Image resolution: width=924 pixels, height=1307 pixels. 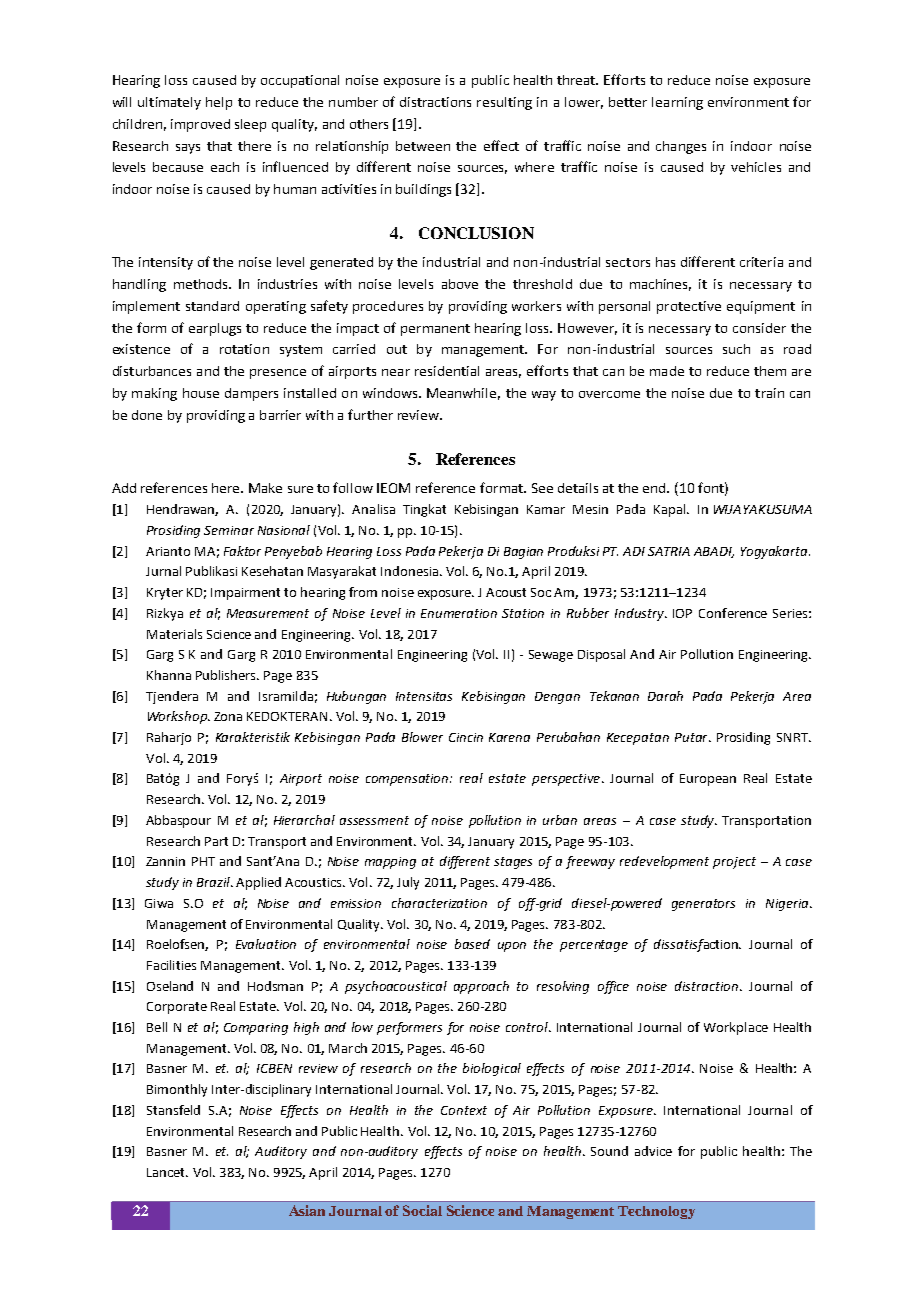 I want to click on house, so click(x=201, y=393).
